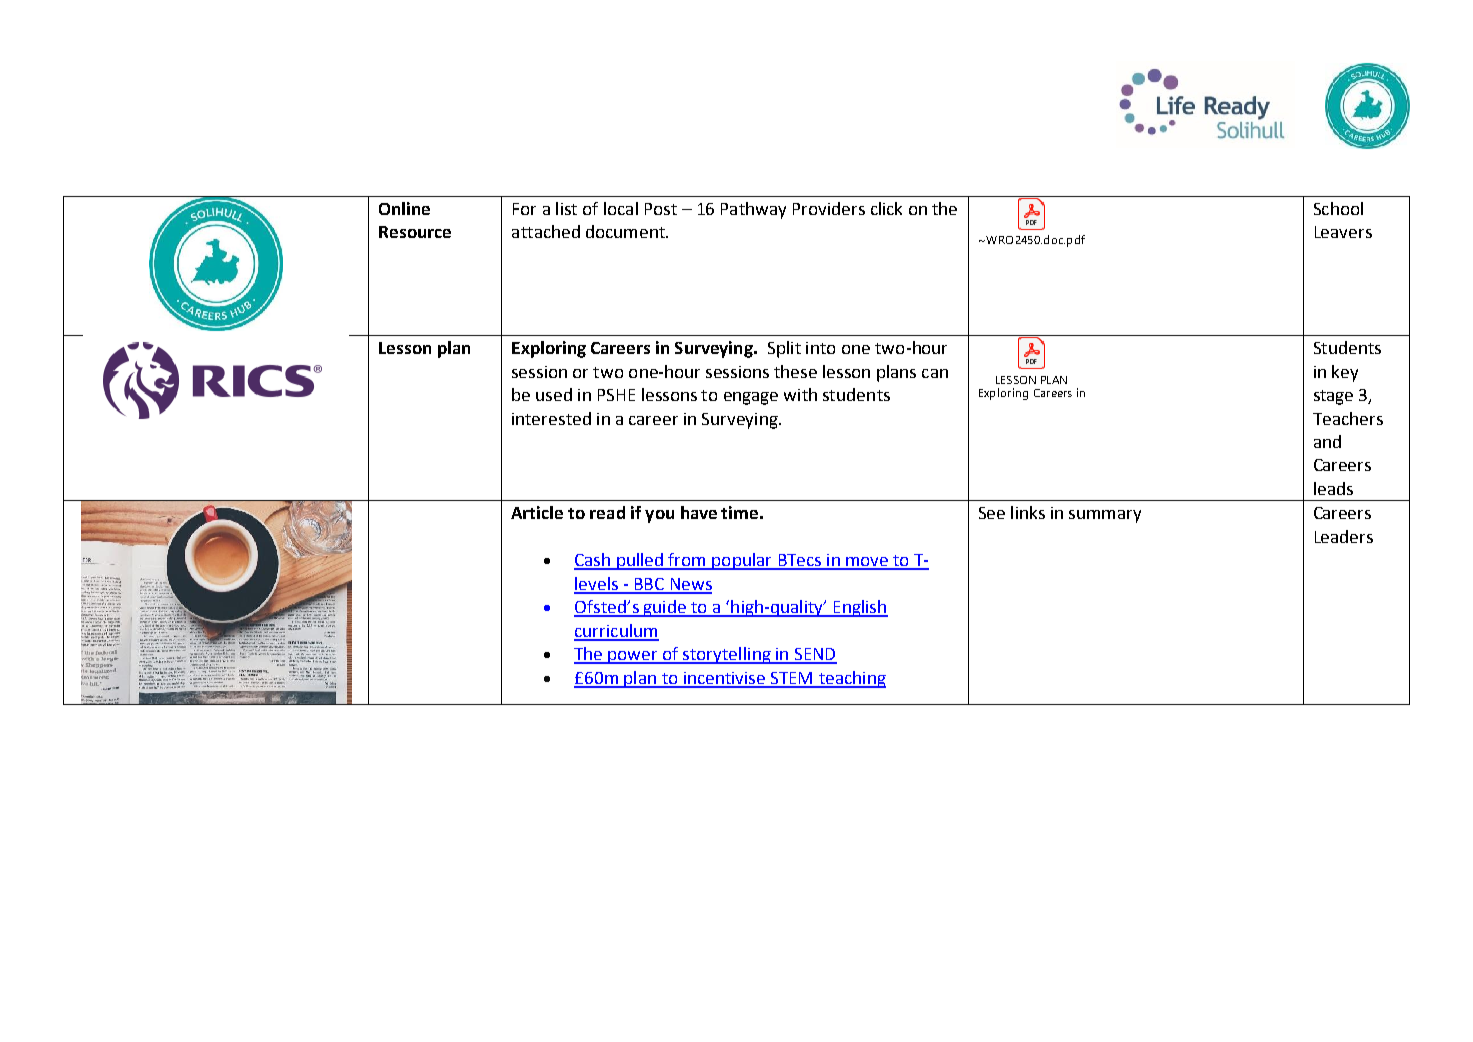 This page has height=1042, width=1473. I want to click on Split, so click(784, 349).
